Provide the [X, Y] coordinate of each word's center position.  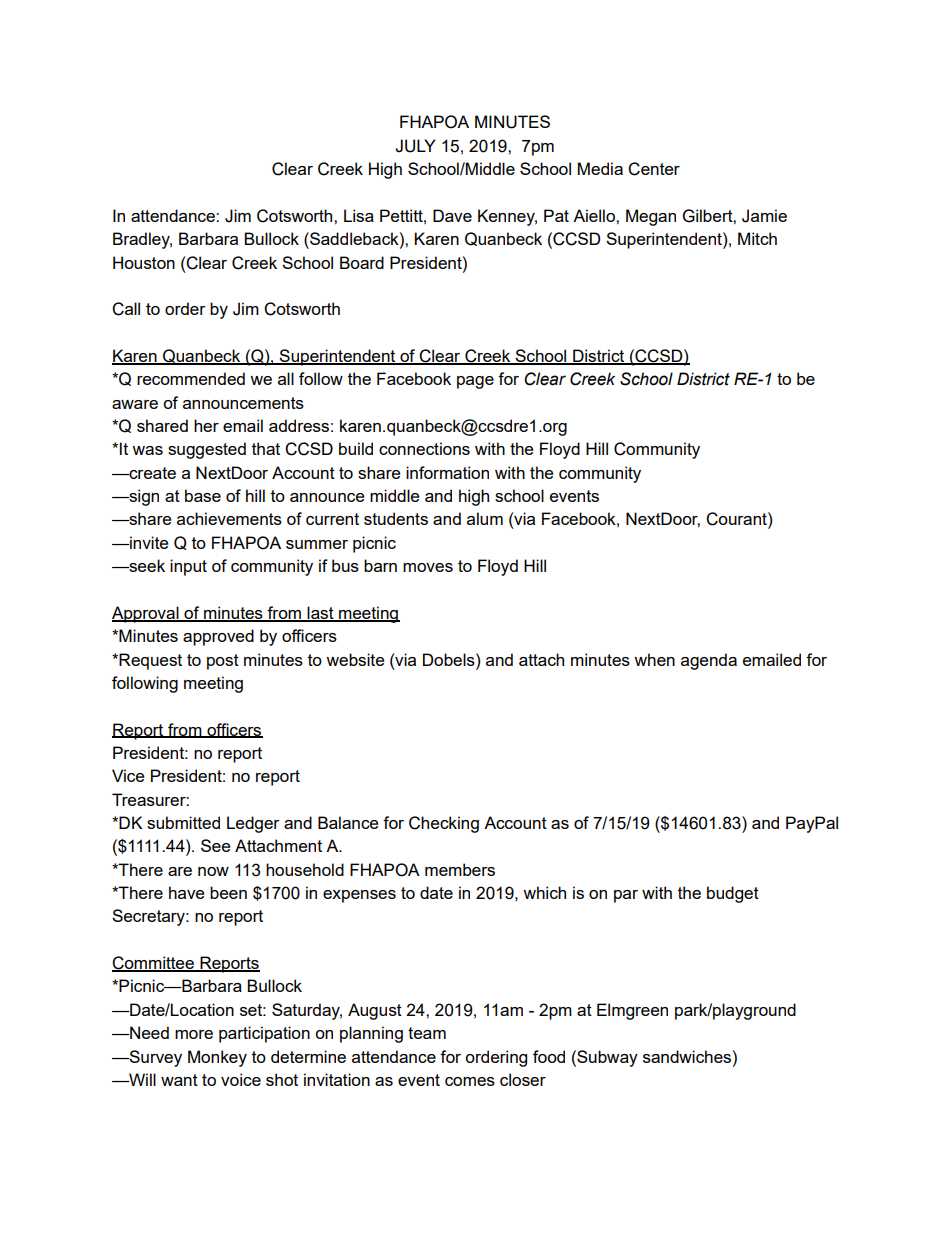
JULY [415, 146]
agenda [709, 661]
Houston [144, 262]
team [427, 1033]
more [194, 1034]
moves [428, 567]
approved [218, 637]
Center [654, 169]
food [549, 1056]
